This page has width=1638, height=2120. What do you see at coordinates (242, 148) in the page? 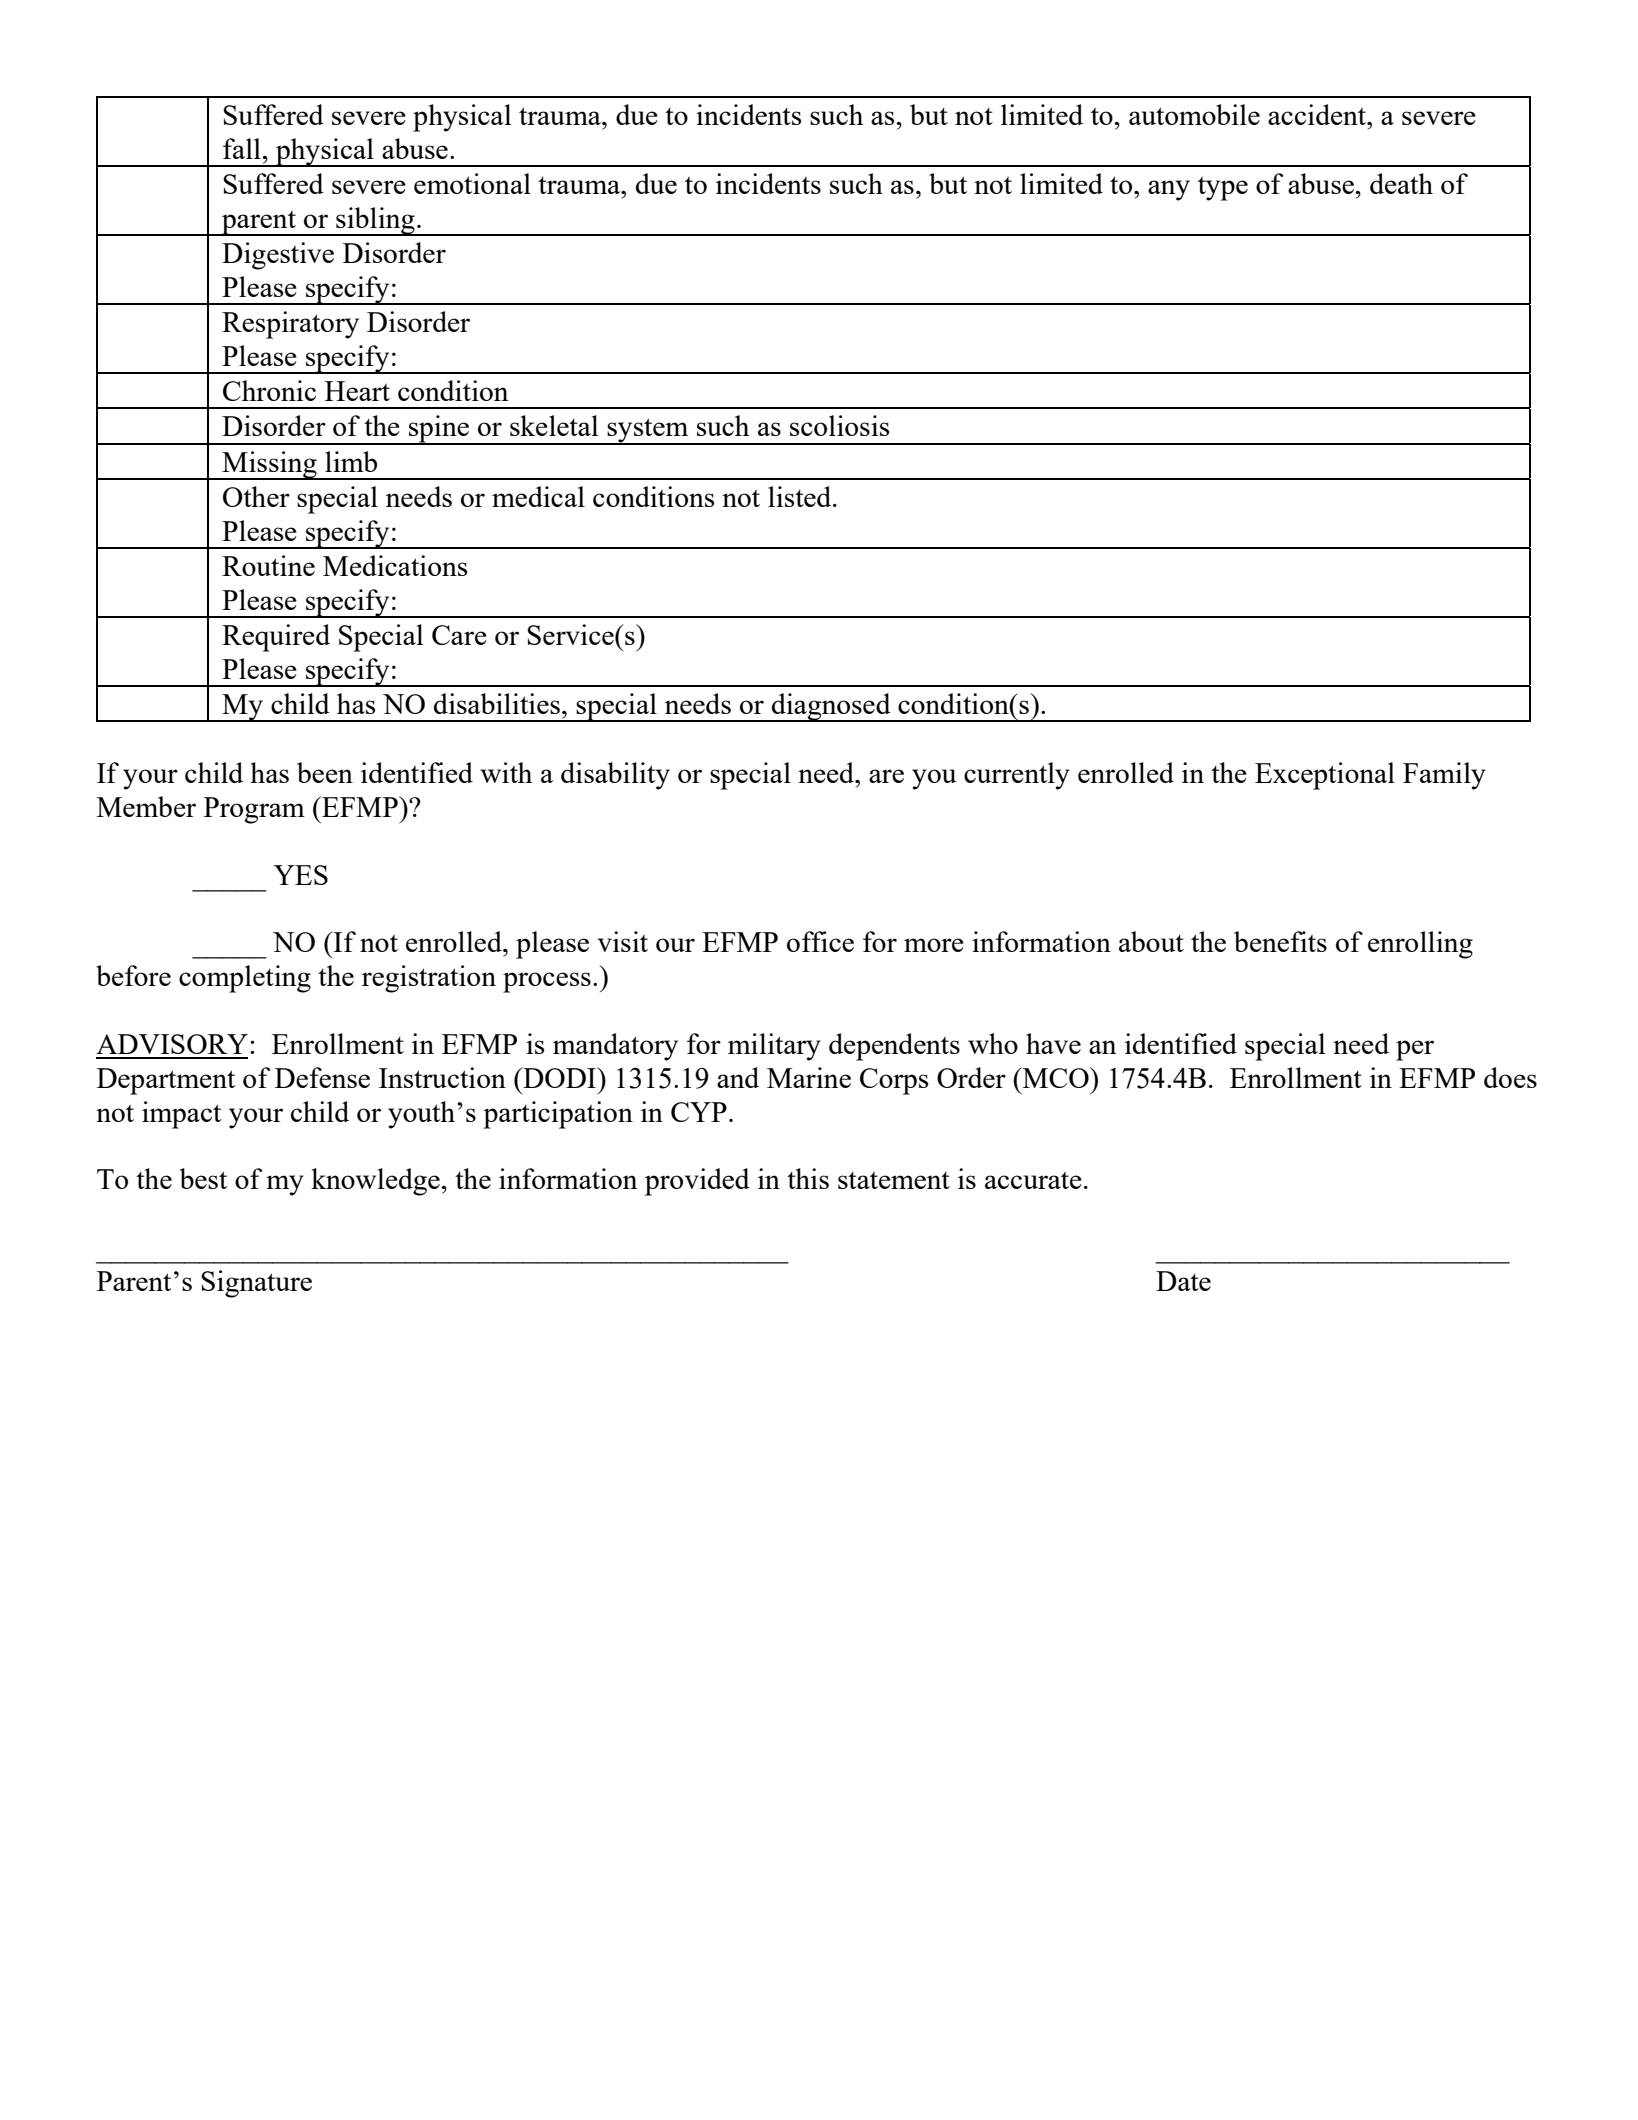
I see `fall` at bounding box center [242, 148].
